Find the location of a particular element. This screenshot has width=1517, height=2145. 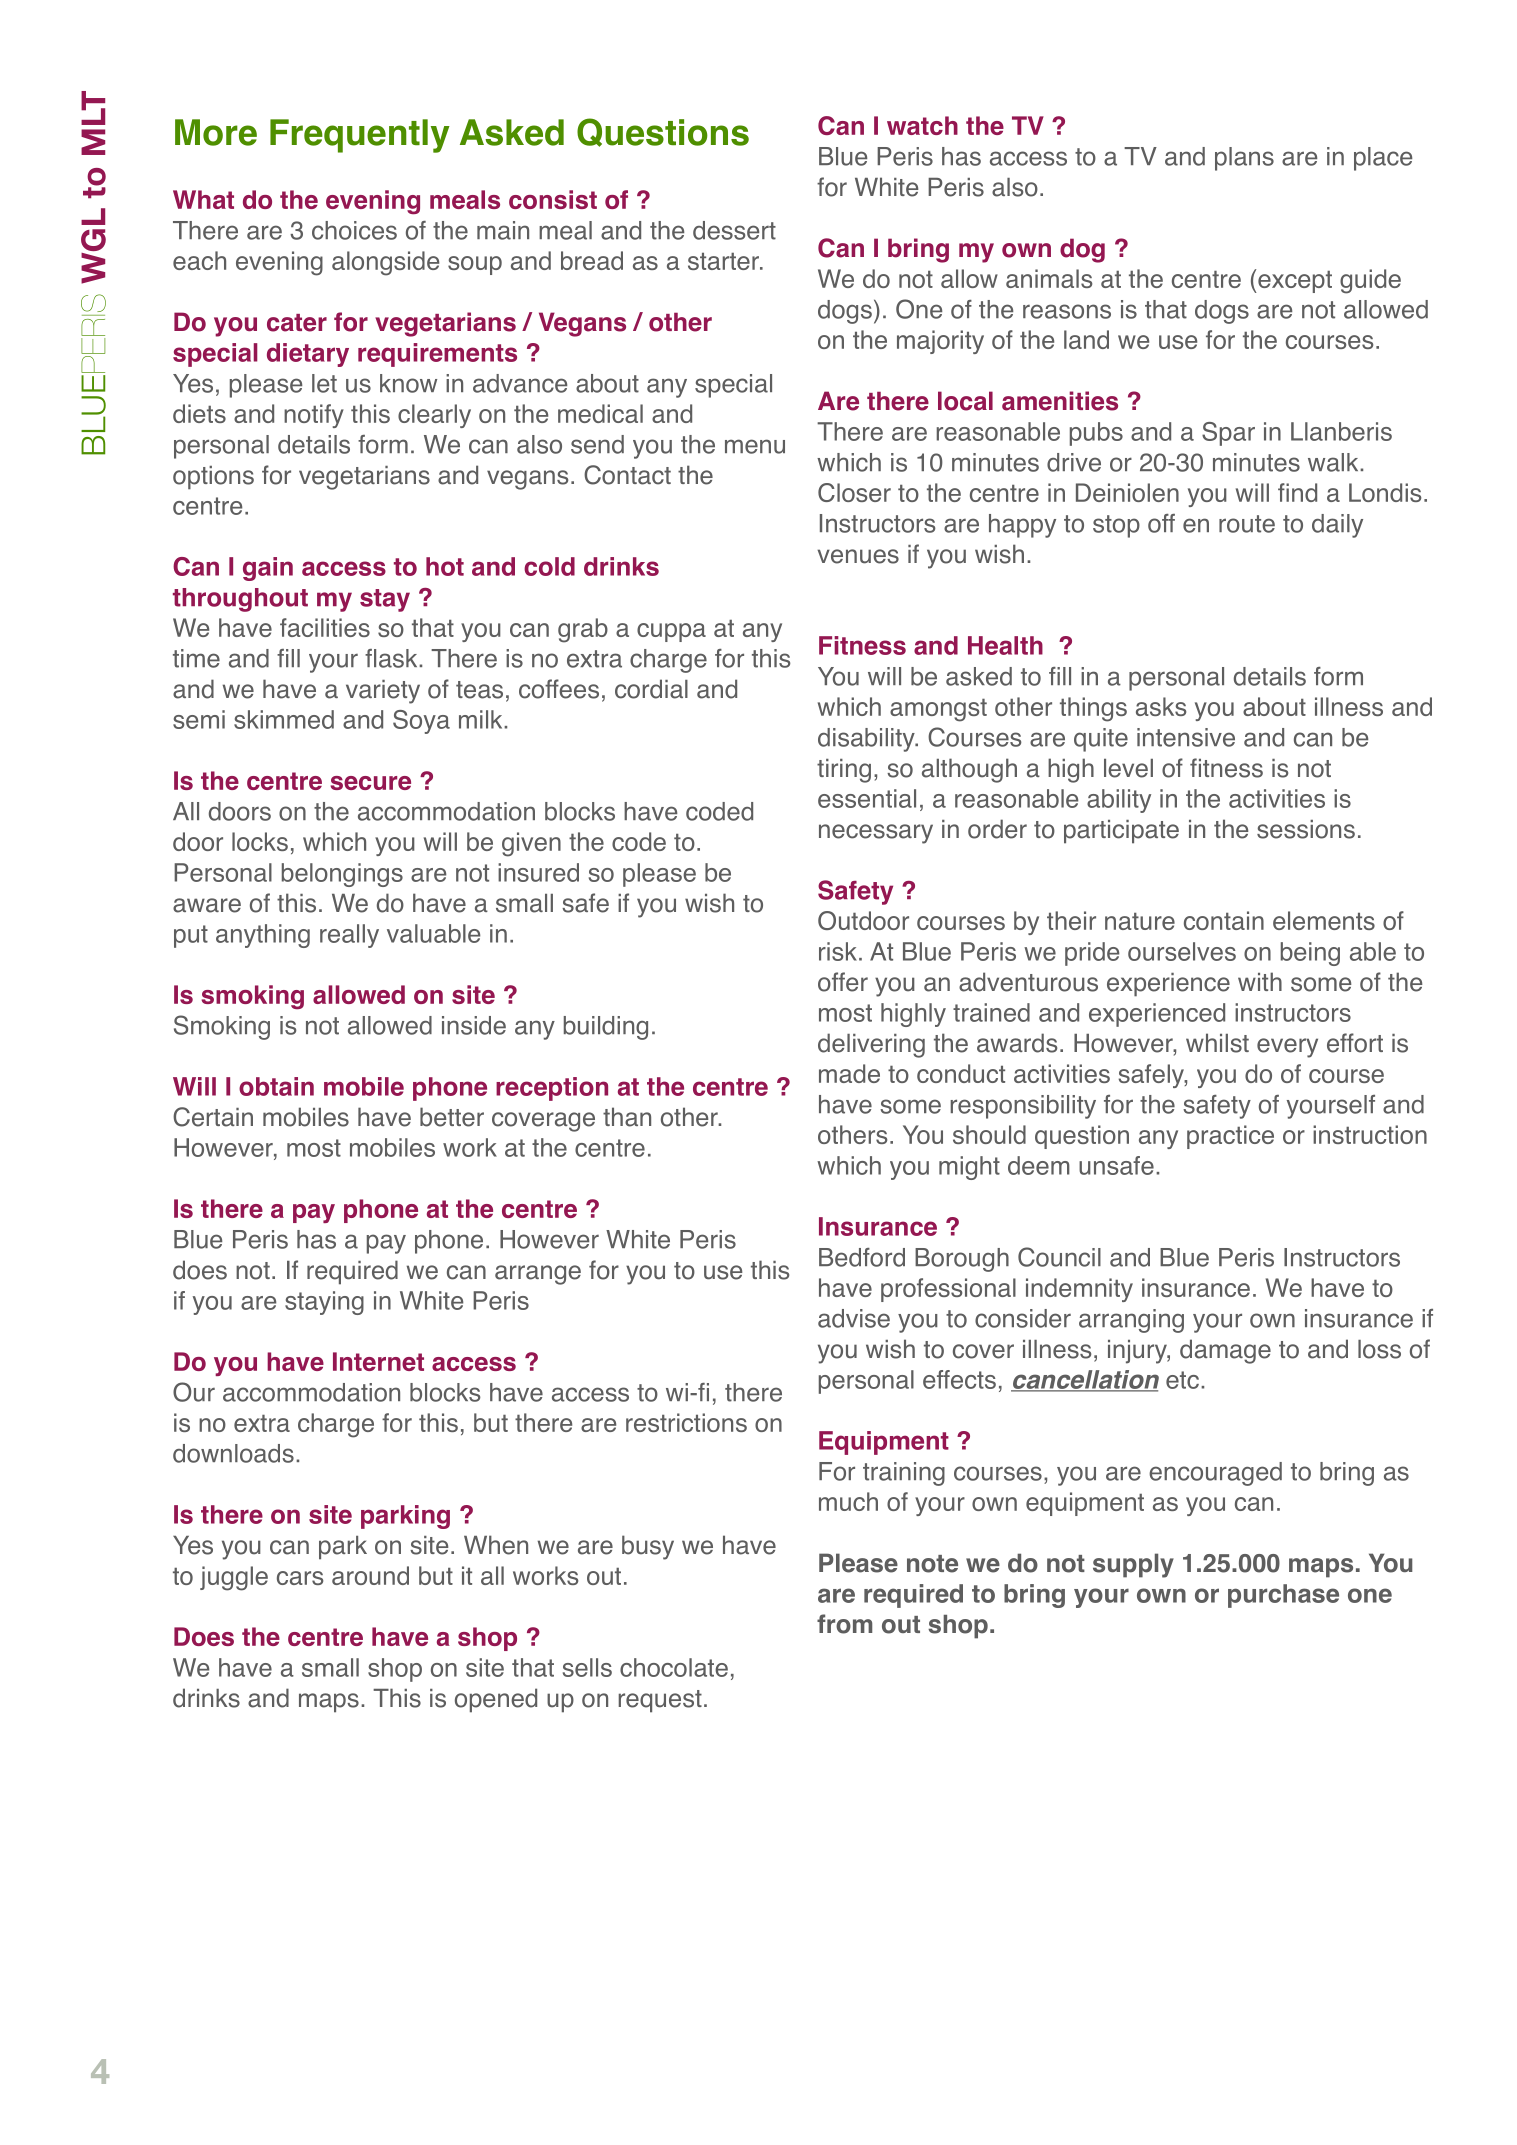

starter is located at coordinates (724, 261).
